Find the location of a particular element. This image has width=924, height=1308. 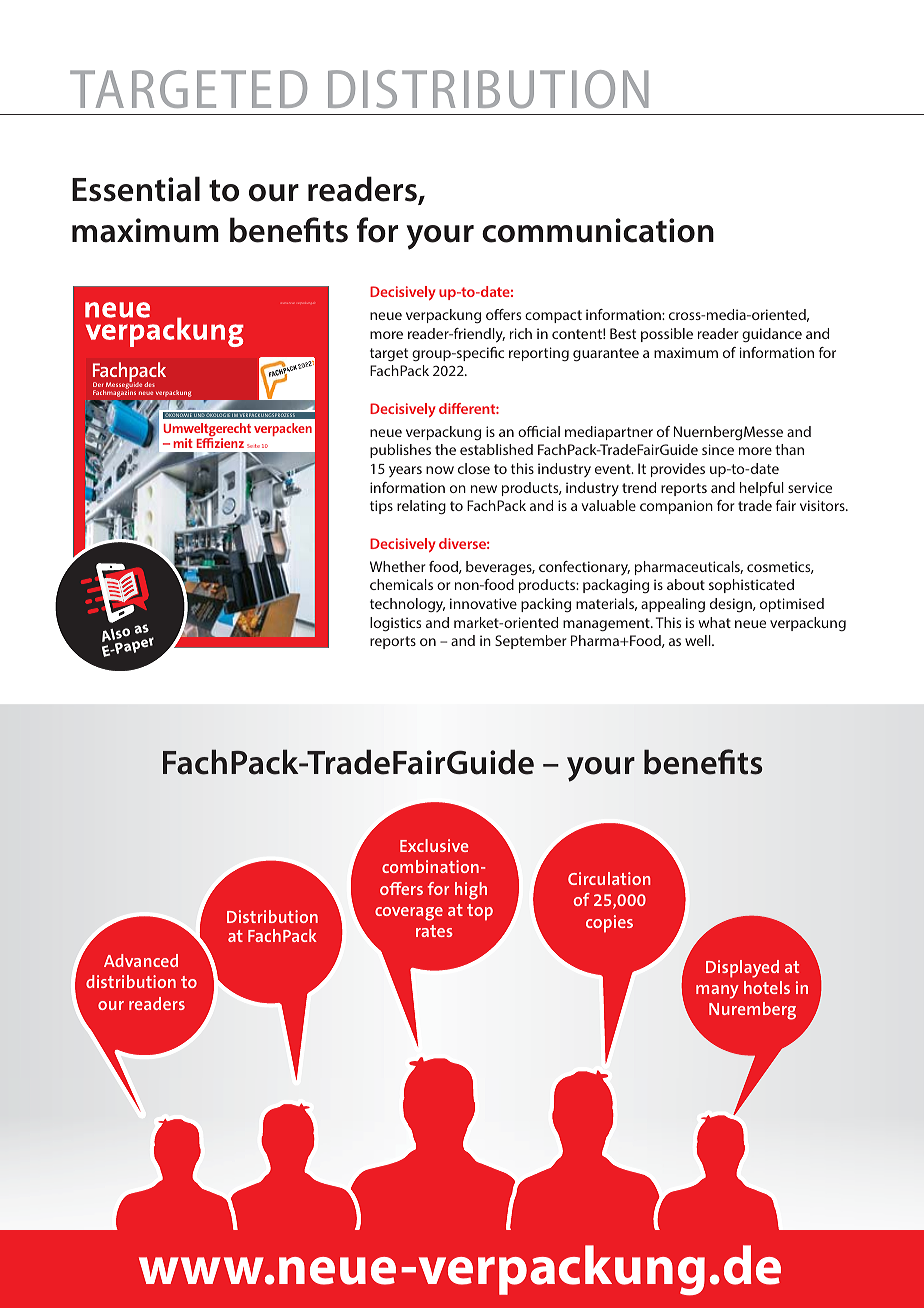

rates is located at coordinates (434, 931).
